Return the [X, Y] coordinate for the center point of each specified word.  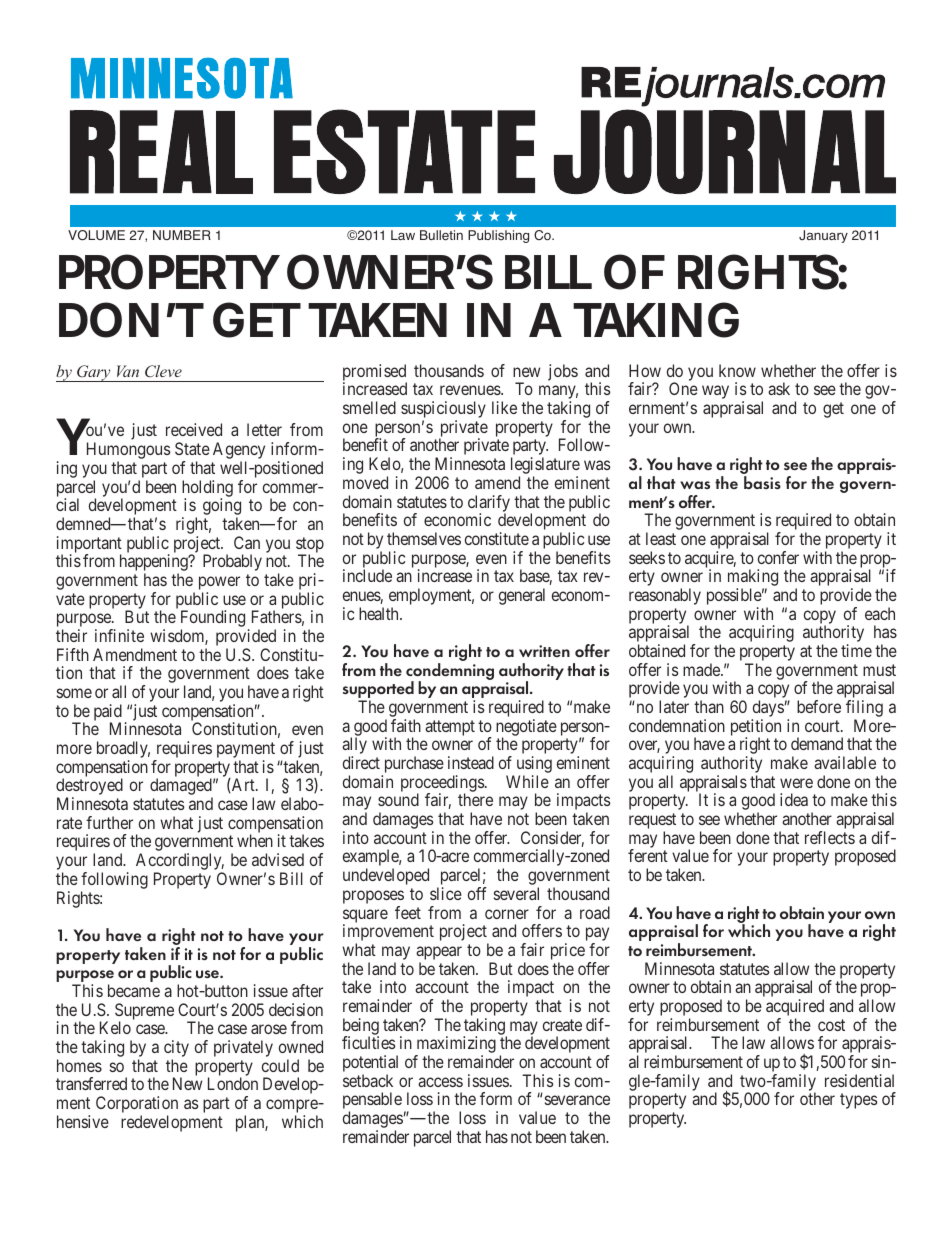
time [856, 650]
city [176, 1050]
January [823, 236]
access [440, 1082]
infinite [119, 635]
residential [859, 1080]
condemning [450, 673]
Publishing [498, 236]
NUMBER [182, 235]
